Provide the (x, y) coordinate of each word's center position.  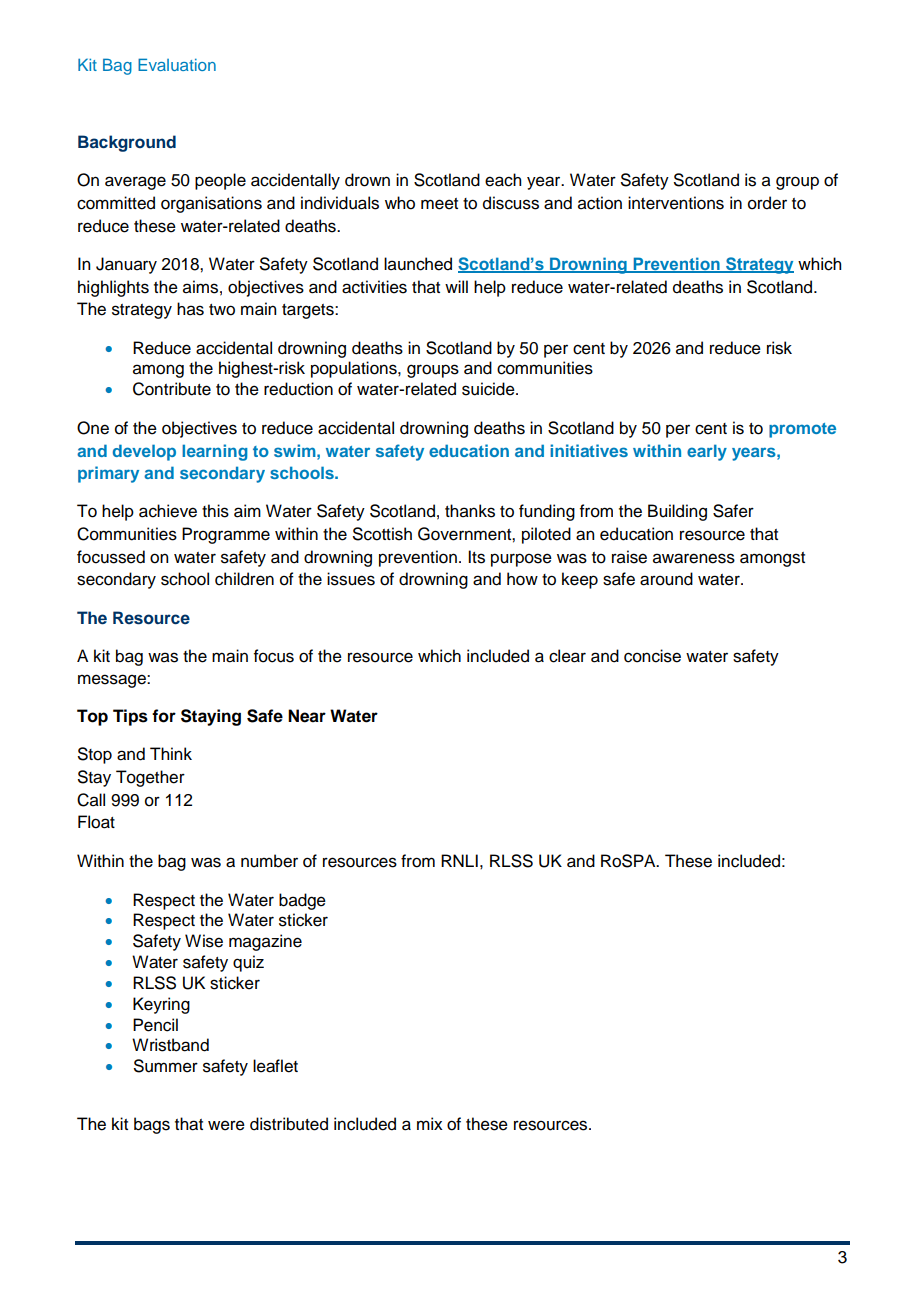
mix (430, 1123)
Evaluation (177, 64)
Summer (166, 1066)
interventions (676, 203)
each (503, 180)
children (244, 579)
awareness (694, 558)
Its (476, 557)
